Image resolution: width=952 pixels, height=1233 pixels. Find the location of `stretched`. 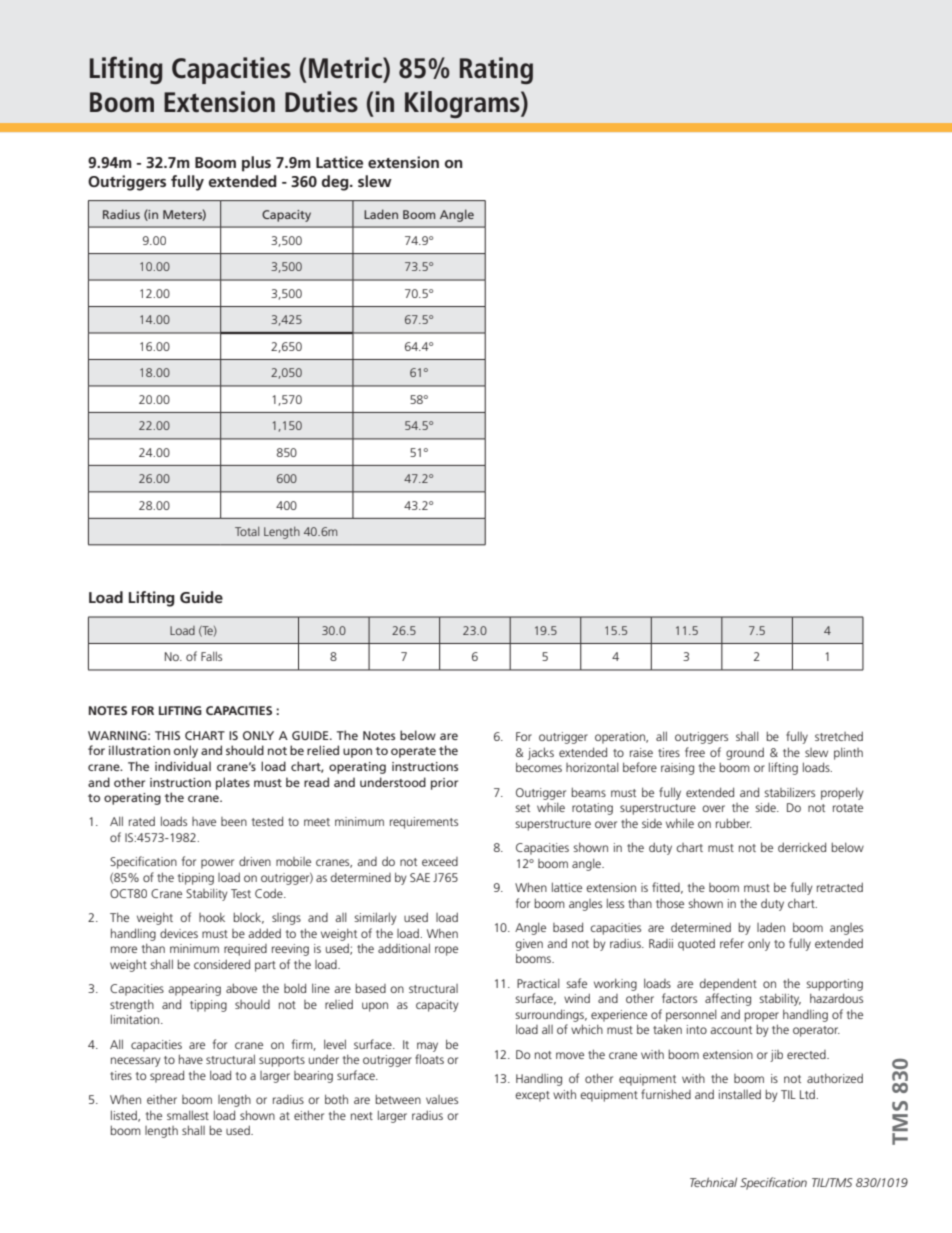

stretched is located at coordinates (839, 736).
